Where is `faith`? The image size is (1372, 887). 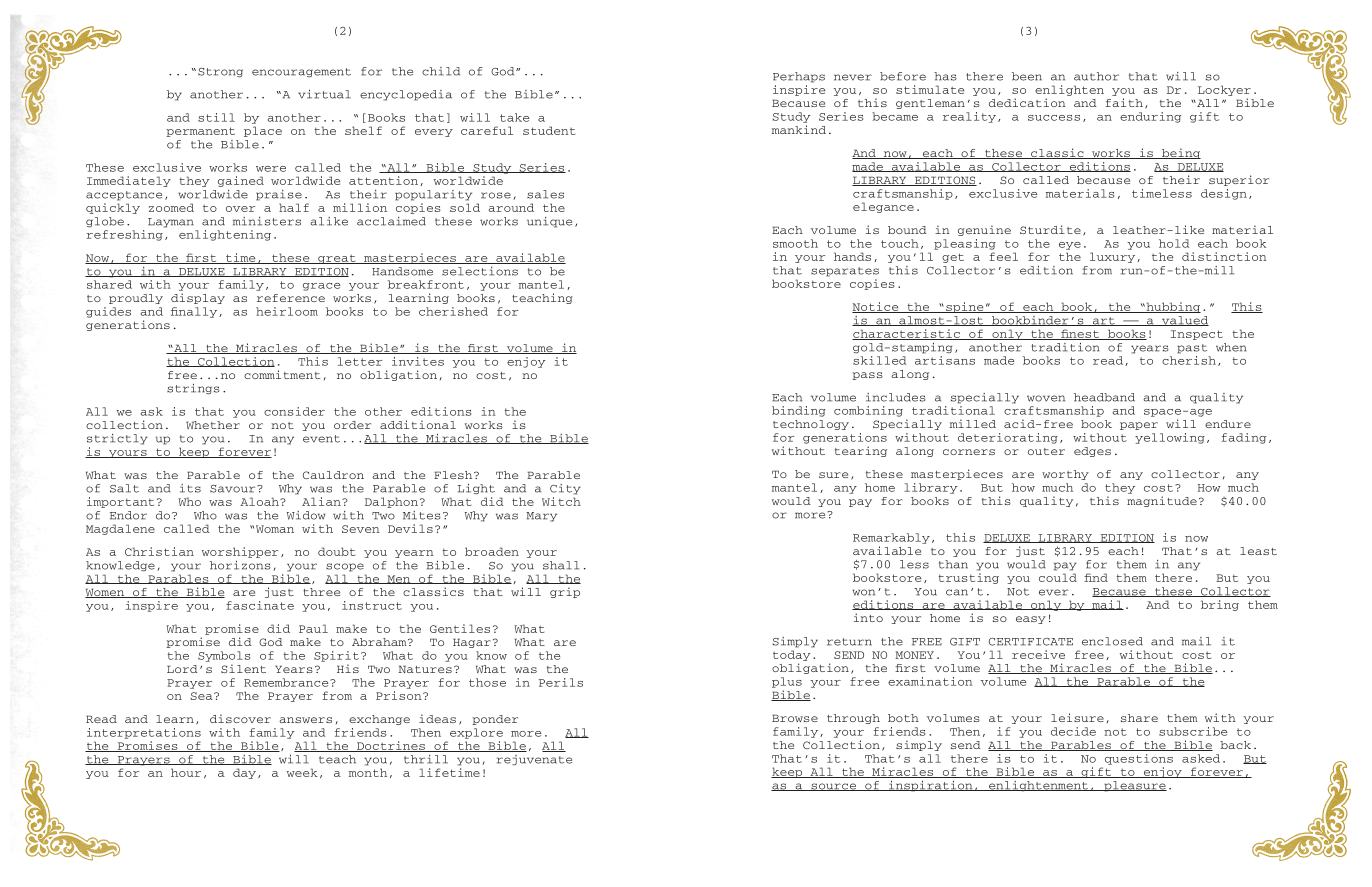 faith is located at coordinates (1124, 102).
